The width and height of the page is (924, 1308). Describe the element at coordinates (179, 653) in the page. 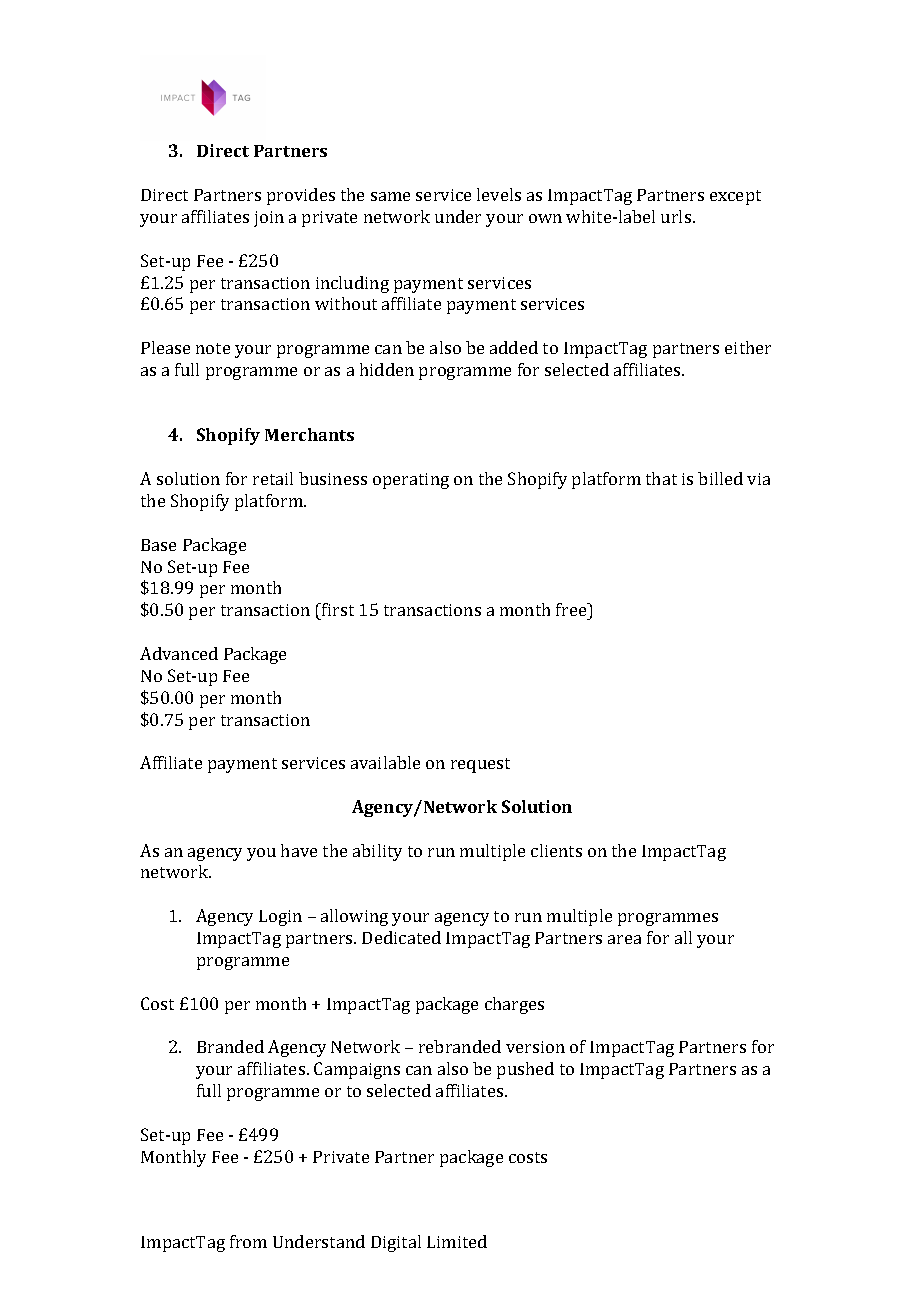

I see `Advanced` at that location.
